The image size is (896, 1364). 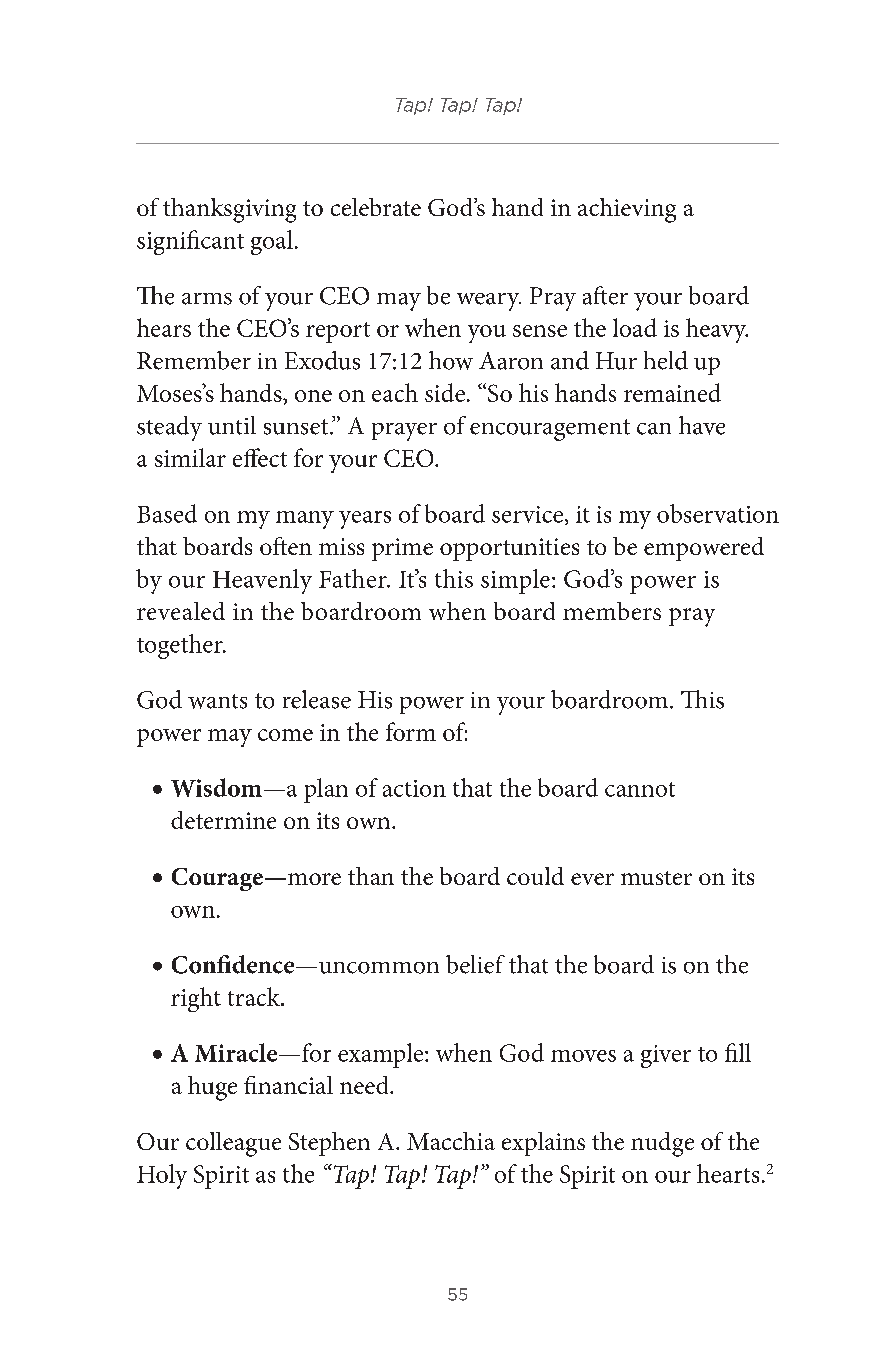 I want to click on members, so click(x=612, y=611).
